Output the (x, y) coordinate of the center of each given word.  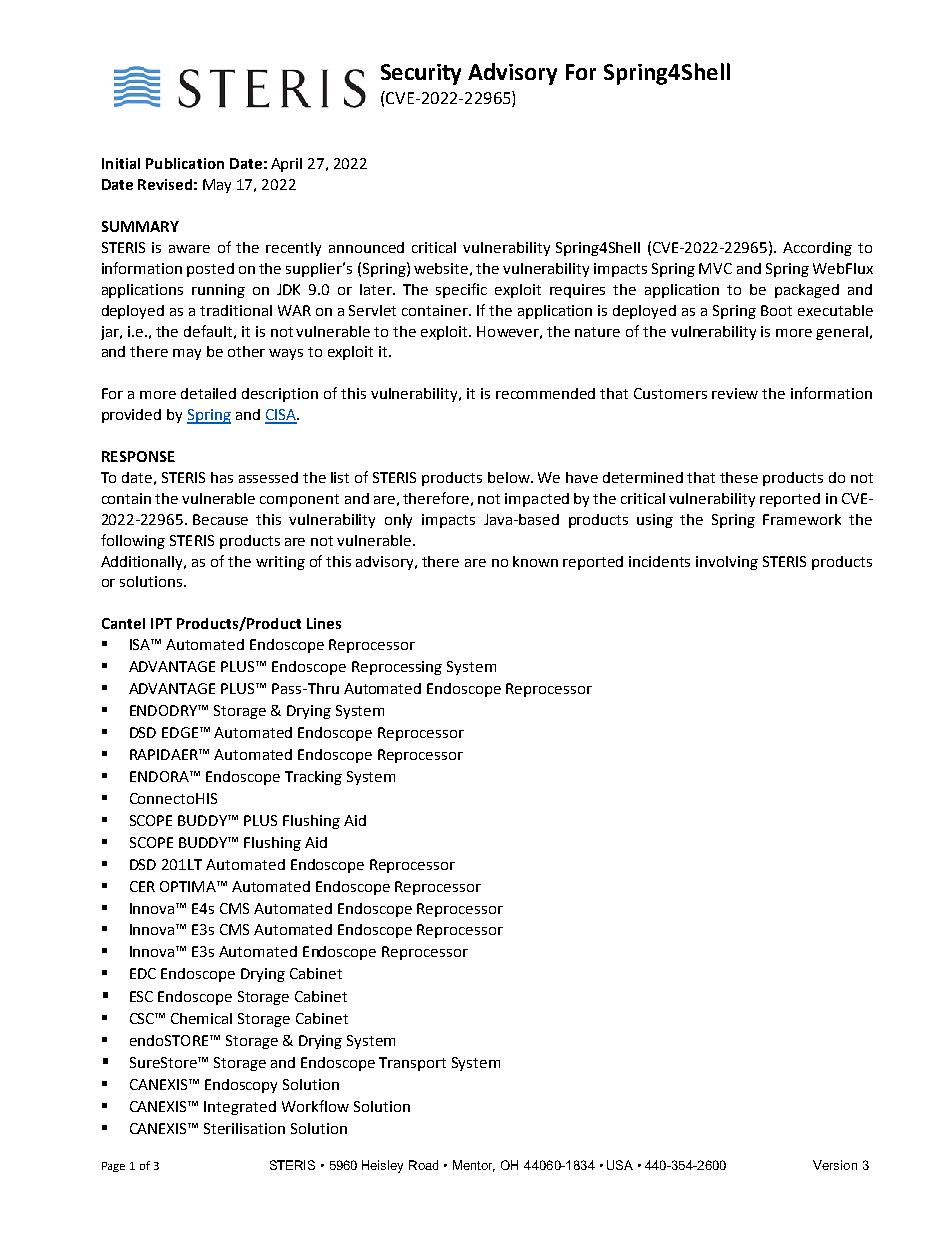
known (535, 561)
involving (727, 563)
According (817, 249)
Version (835, 1165)
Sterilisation (244, 1128)
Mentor (474, 1166)
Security (421, 74)
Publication (185, 163)
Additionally (143, 563)
